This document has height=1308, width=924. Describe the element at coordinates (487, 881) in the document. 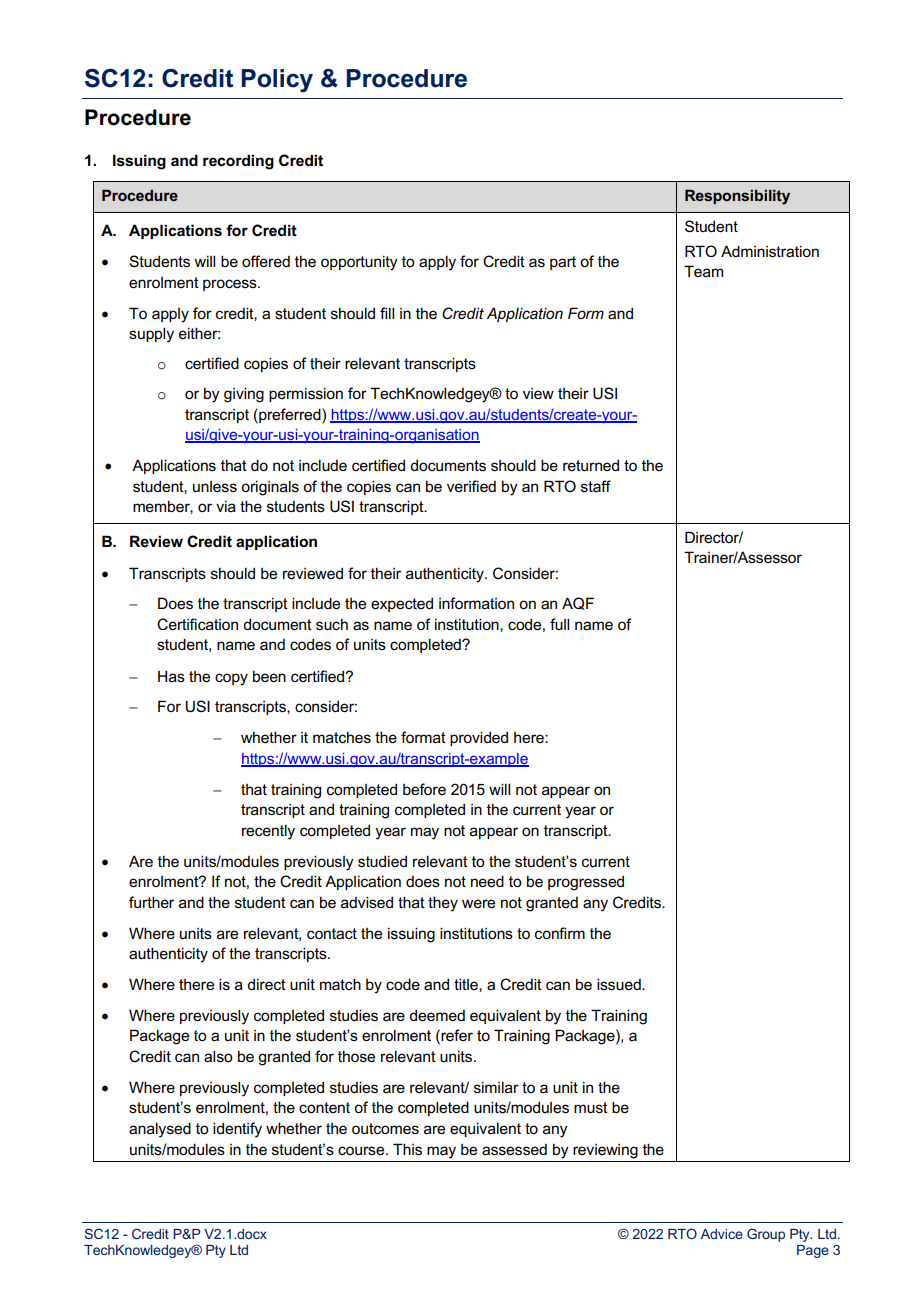

I see `need` at that location.
